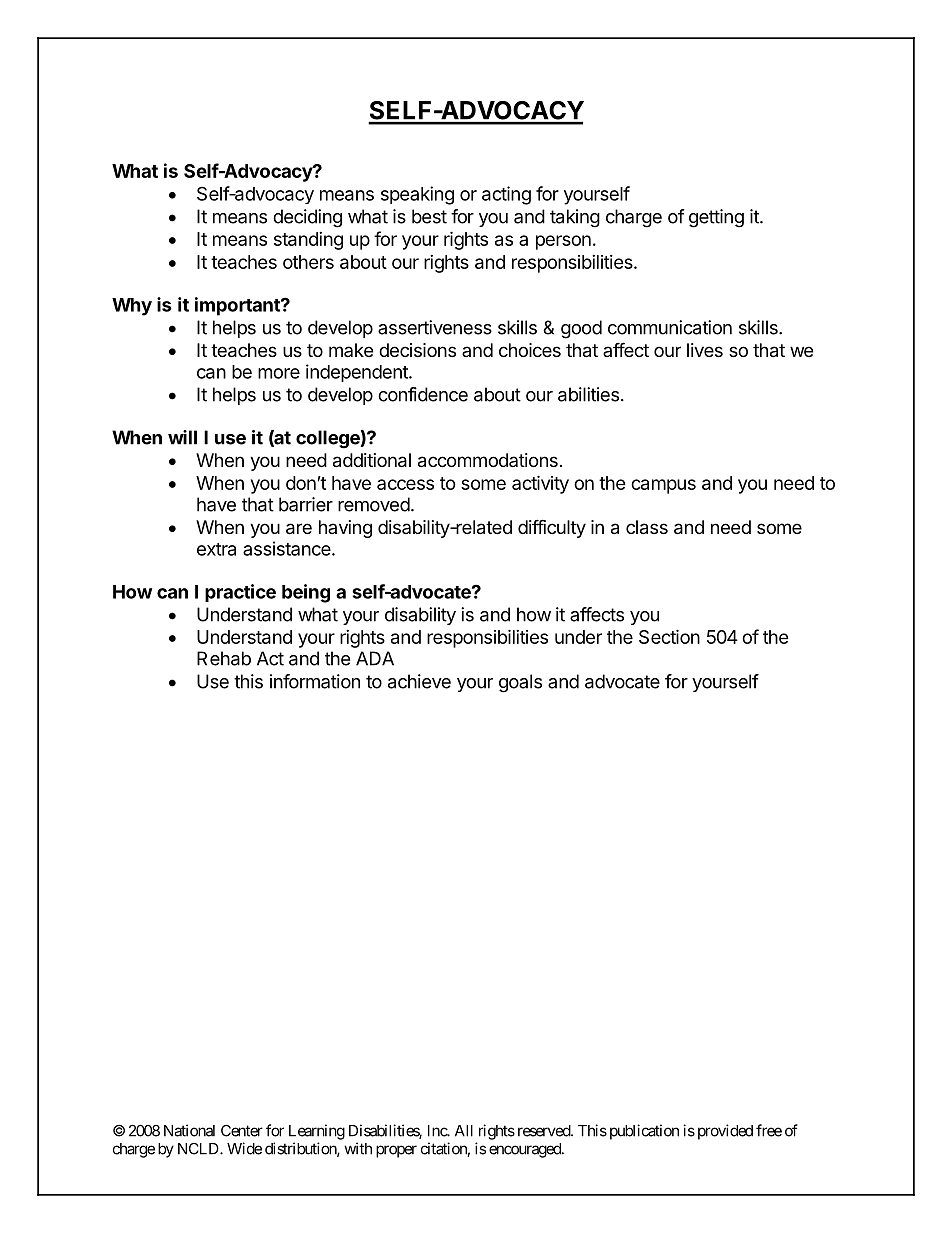  Describe the element at coordinates (464, 1131) in the screenshot. I see `All` at that location.
